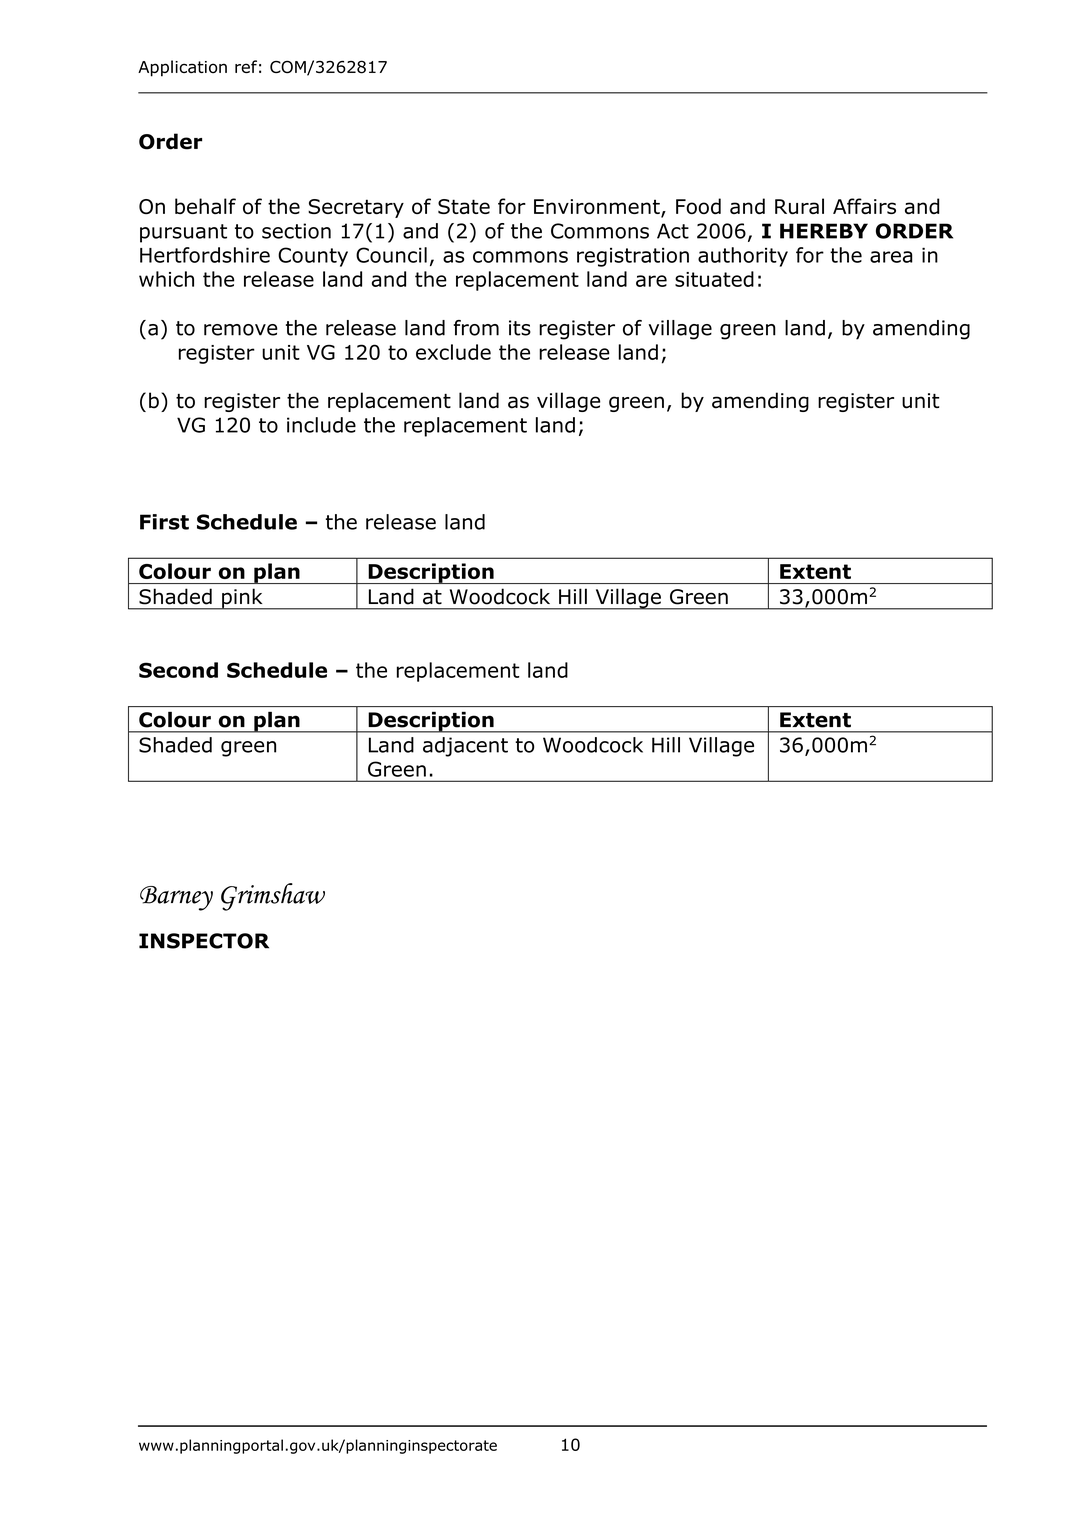 The height and width of the document is (1528, 1080). Describe the element at coordinates (799, 206) in the document. I see `Rural` at that location.
